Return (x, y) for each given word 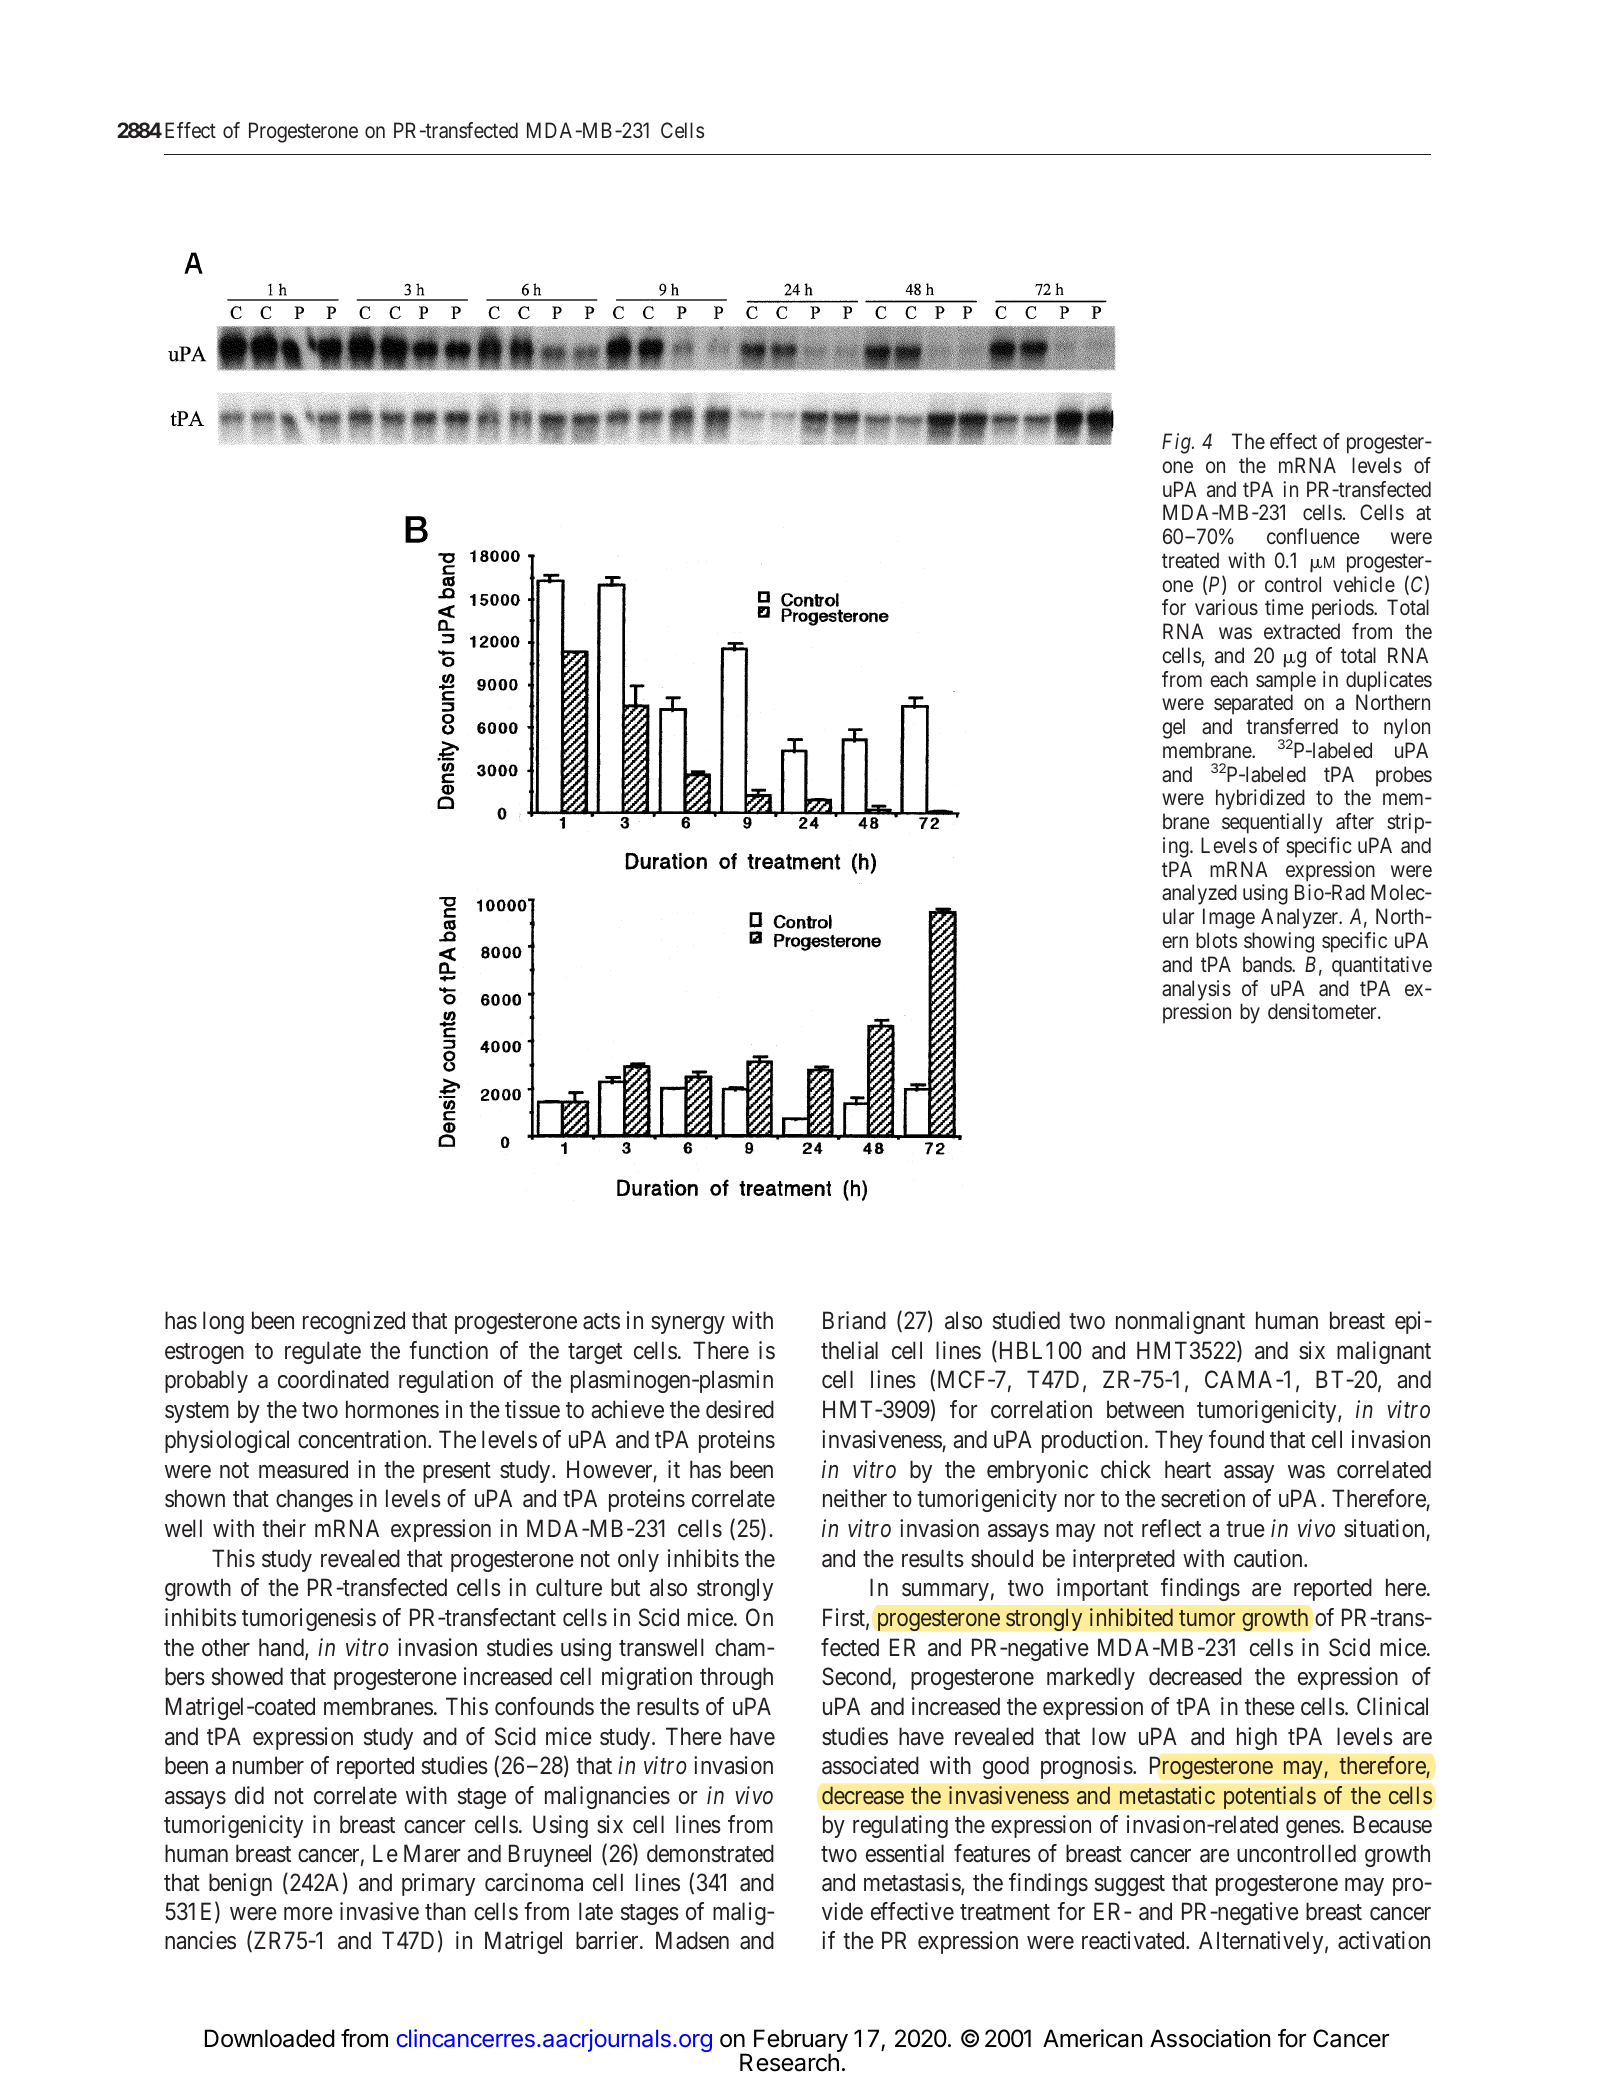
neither (855, 1498)
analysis (1196, 990)
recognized (354, 1322)
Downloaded (270, 2038)
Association (1210, 2038)
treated (1190, 560)
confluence (1313, 536)
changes (314, 1500)
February (801, 2042)
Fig (1177, 443)
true (1245, 1529)
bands (1268, 964)
